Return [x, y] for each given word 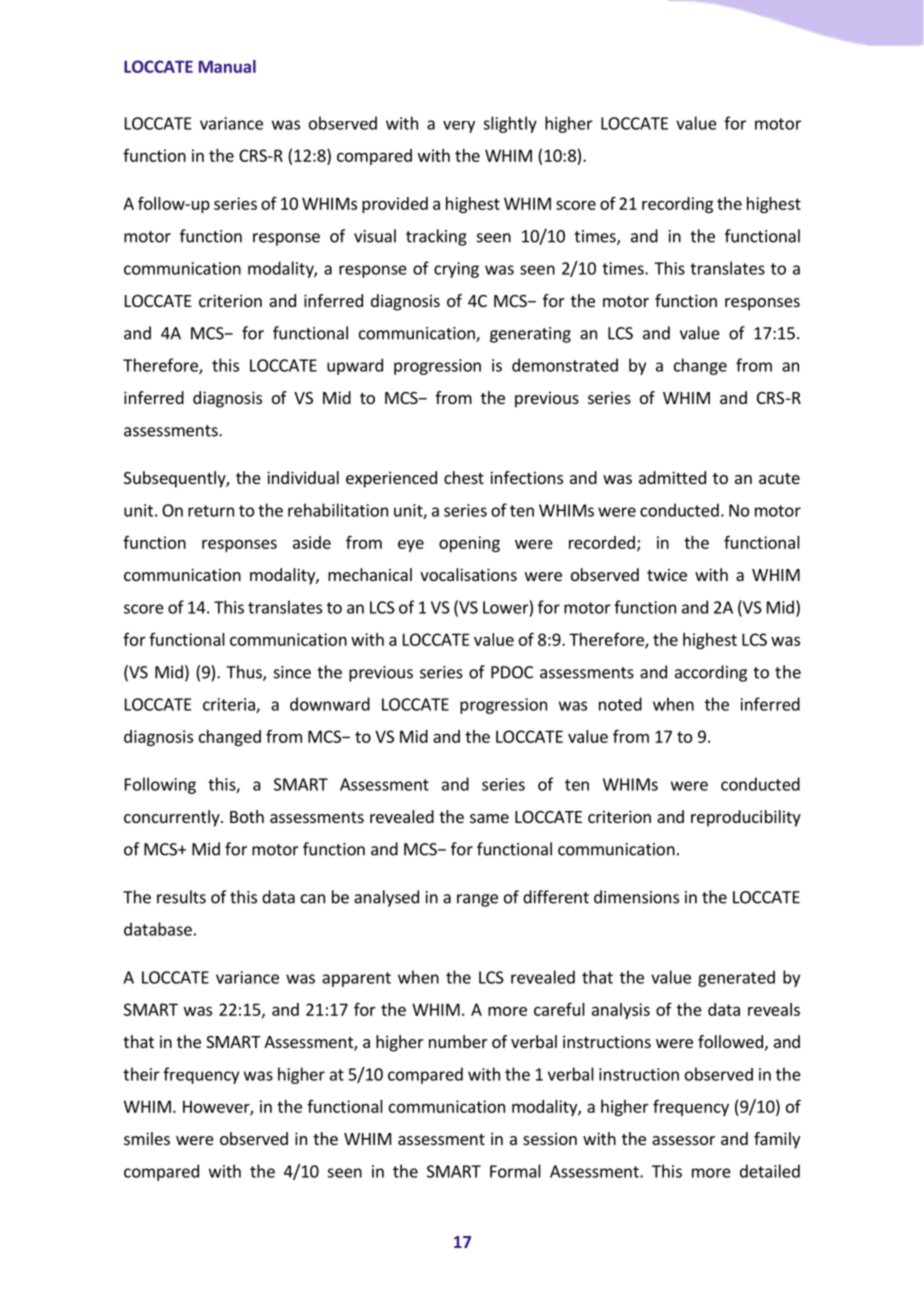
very [459, 127]
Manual [227, 66]
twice [667, 574]
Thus [245, 673]
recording [677, 205]
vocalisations [468, 574]
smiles [147, 1138]
